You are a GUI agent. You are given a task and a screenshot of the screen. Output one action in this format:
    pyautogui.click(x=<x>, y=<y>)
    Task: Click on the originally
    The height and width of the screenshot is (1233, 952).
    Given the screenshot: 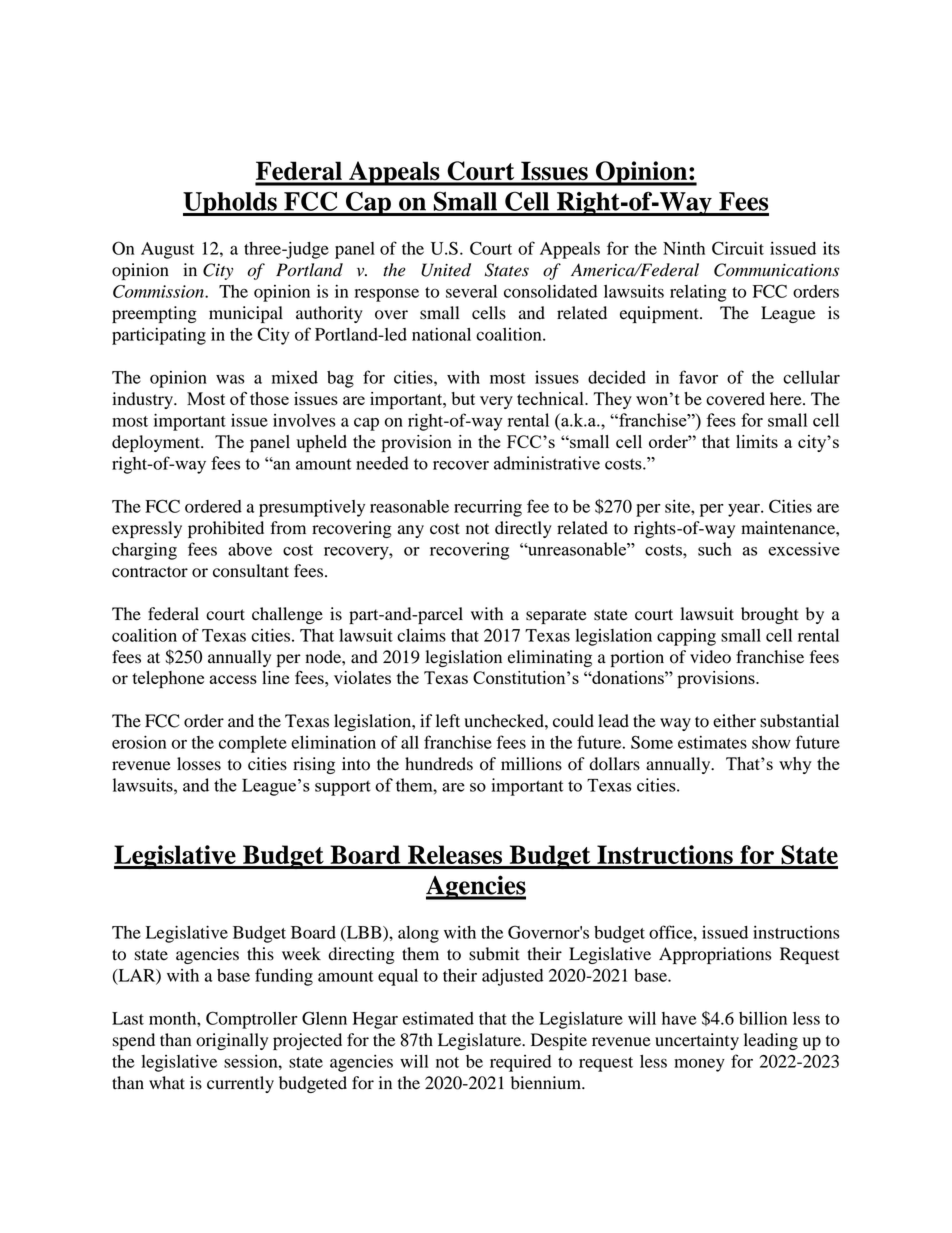 What is the action you would take?
    pyautogui.click(x=232, y=1041)
